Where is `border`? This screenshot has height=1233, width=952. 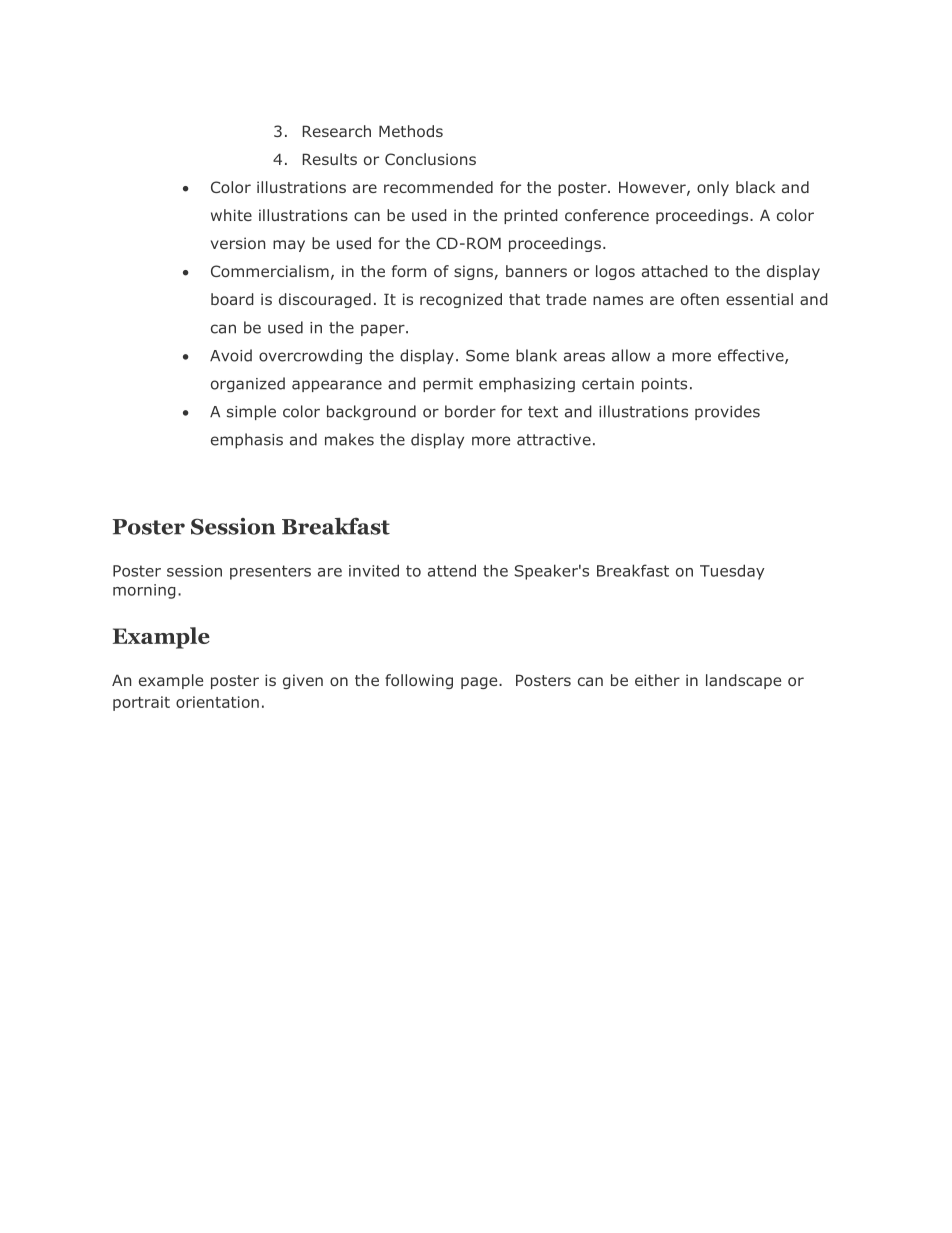
border is located at coordinates (470, 411).
